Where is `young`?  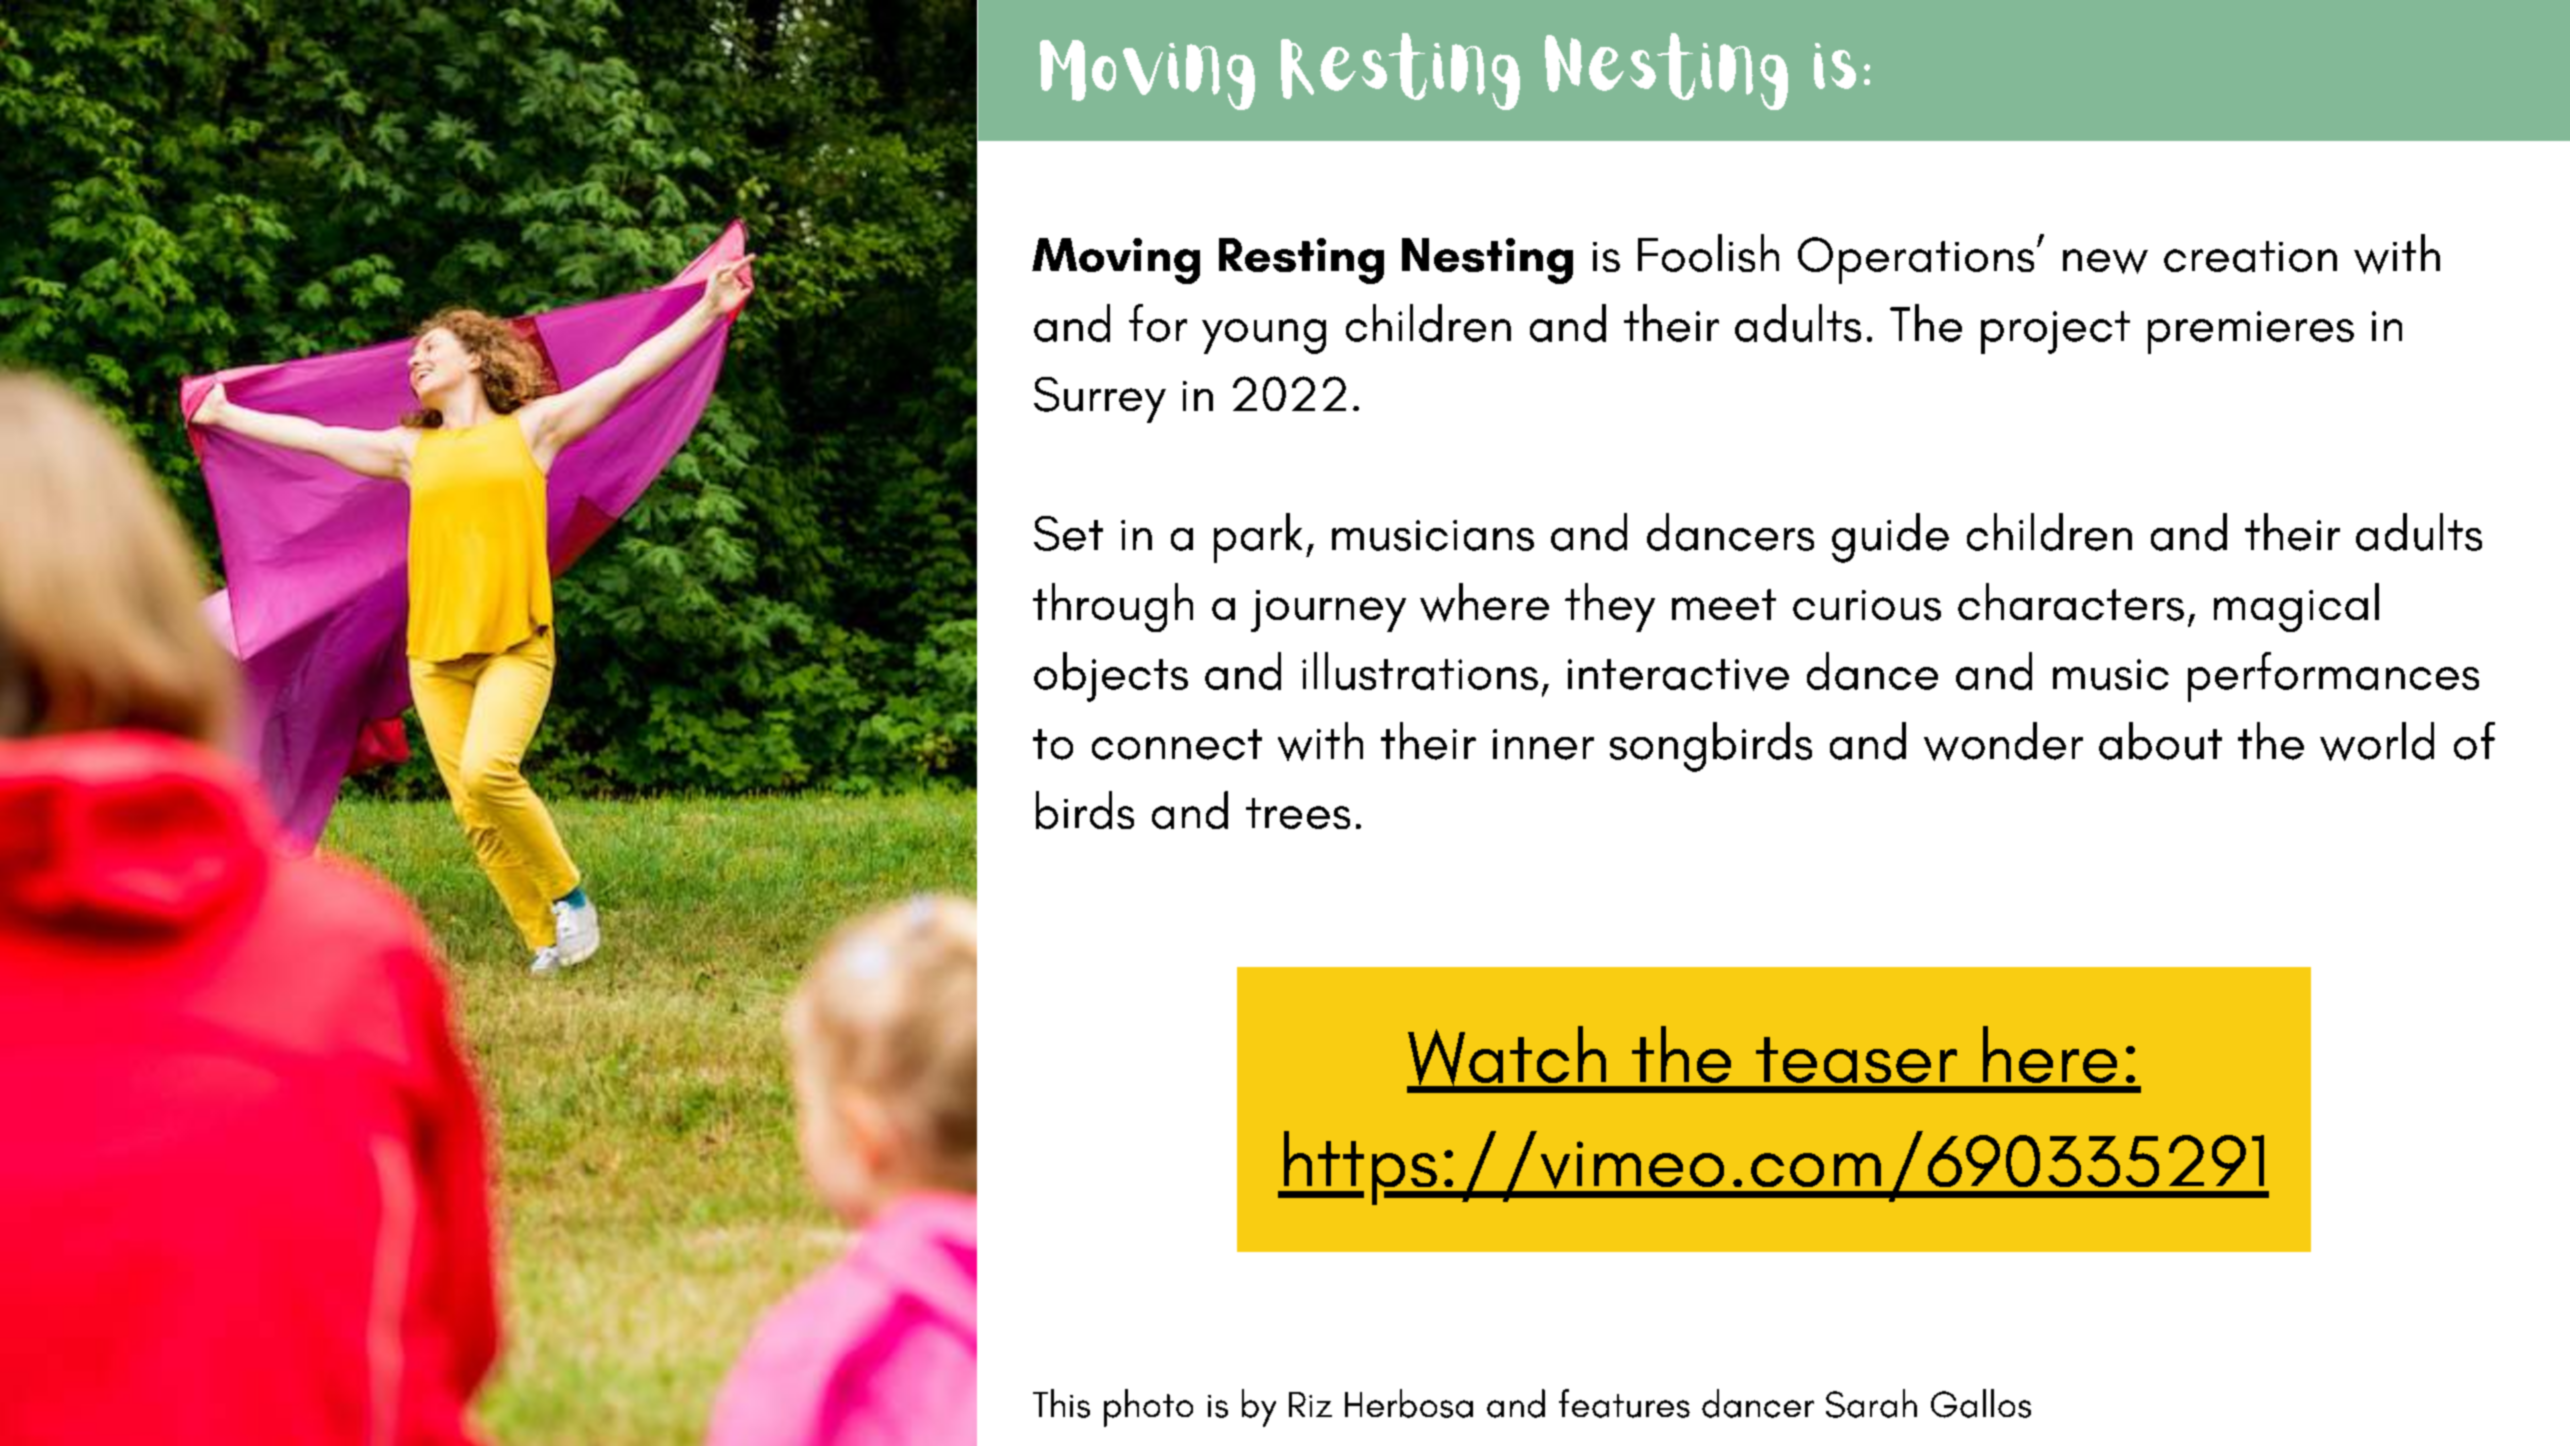 young is located at coordinates (1264, 336).
